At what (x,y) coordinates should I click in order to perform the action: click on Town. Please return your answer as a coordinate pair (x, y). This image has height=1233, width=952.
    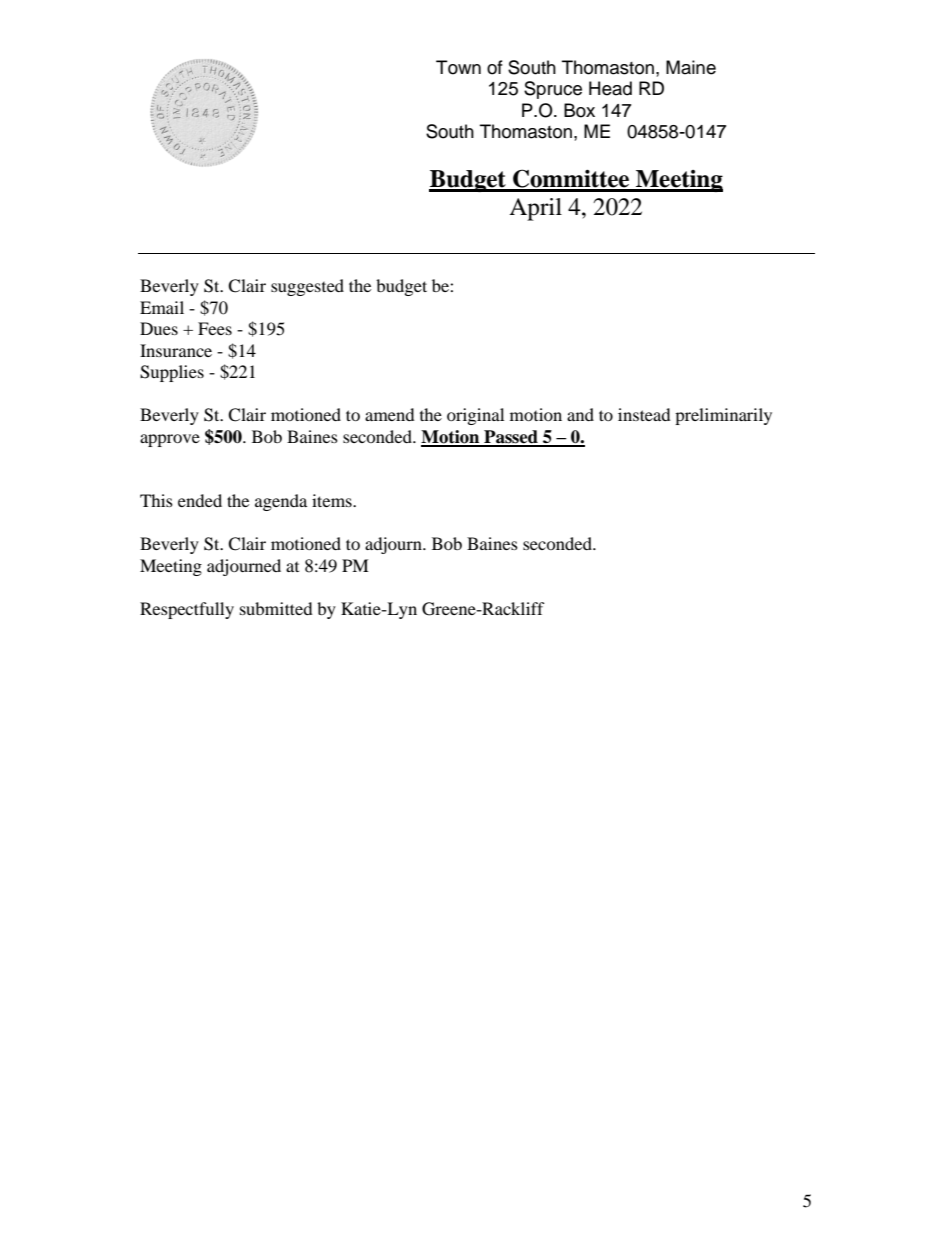
    Looking at the image, I should click on (458, 67).
